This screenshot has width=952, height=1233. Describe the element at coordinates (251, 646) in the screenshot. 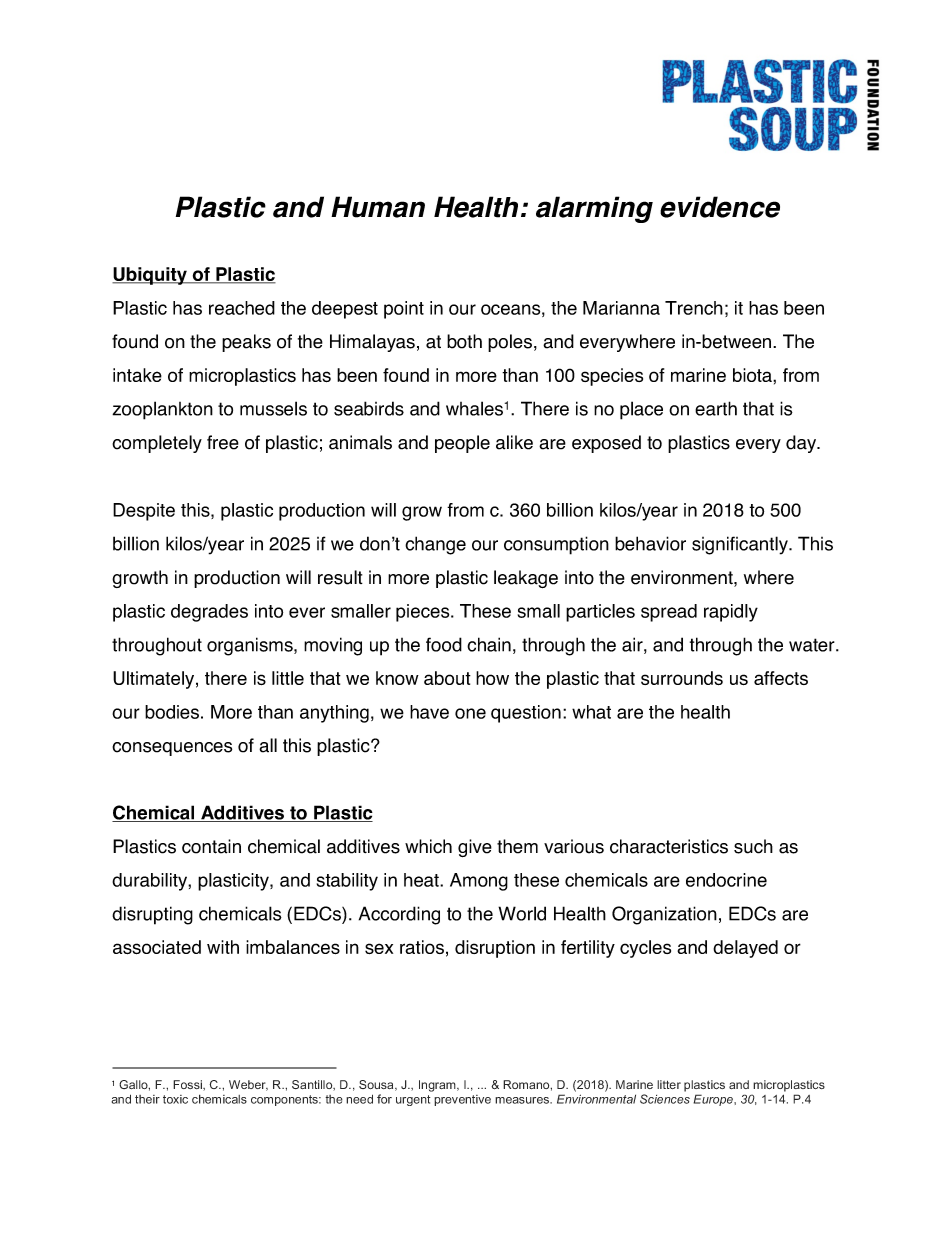

I see `organisms` at that location.
